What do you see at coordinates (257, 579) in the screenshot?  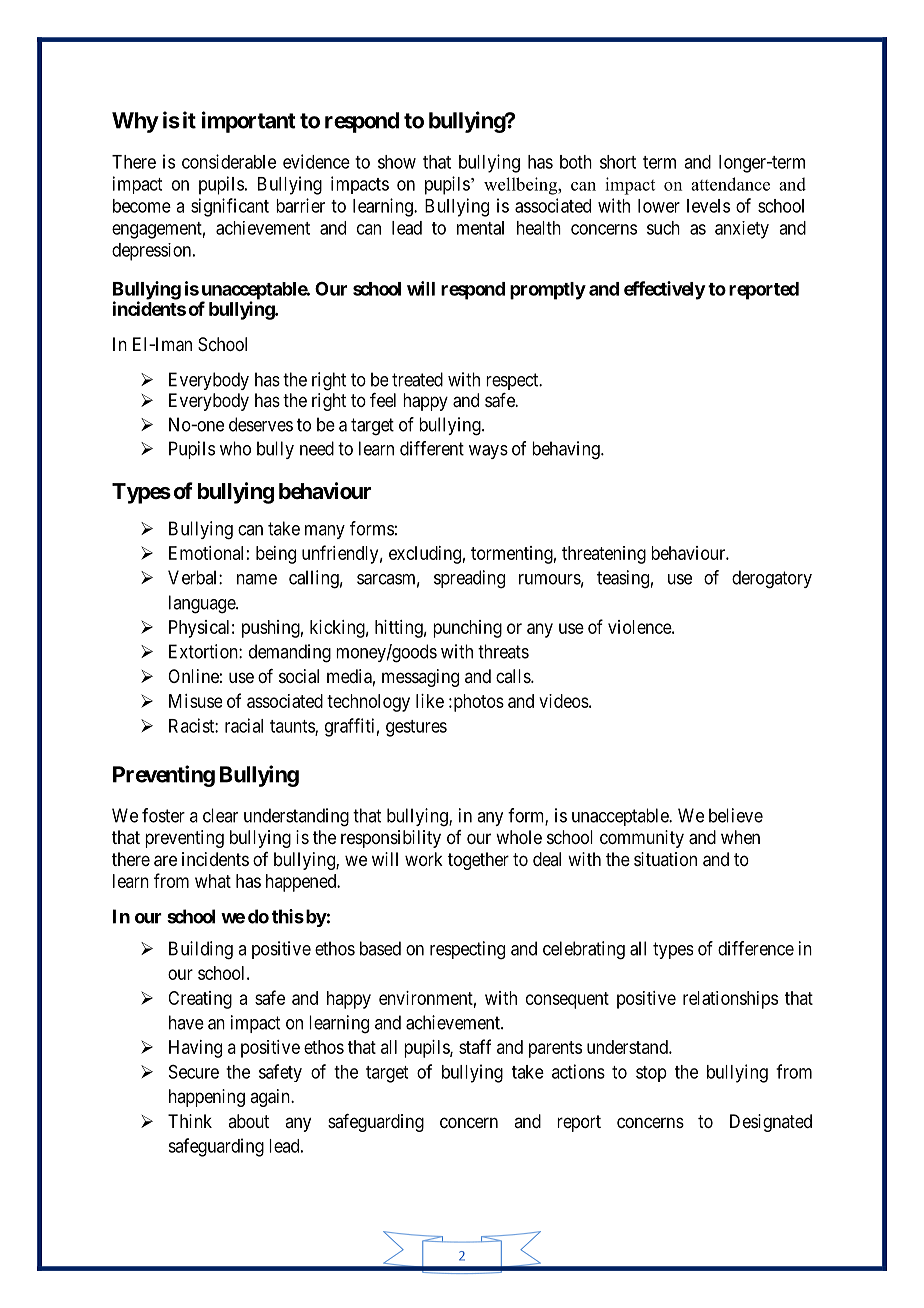 I see `name` at bounding box center [257, 579].
